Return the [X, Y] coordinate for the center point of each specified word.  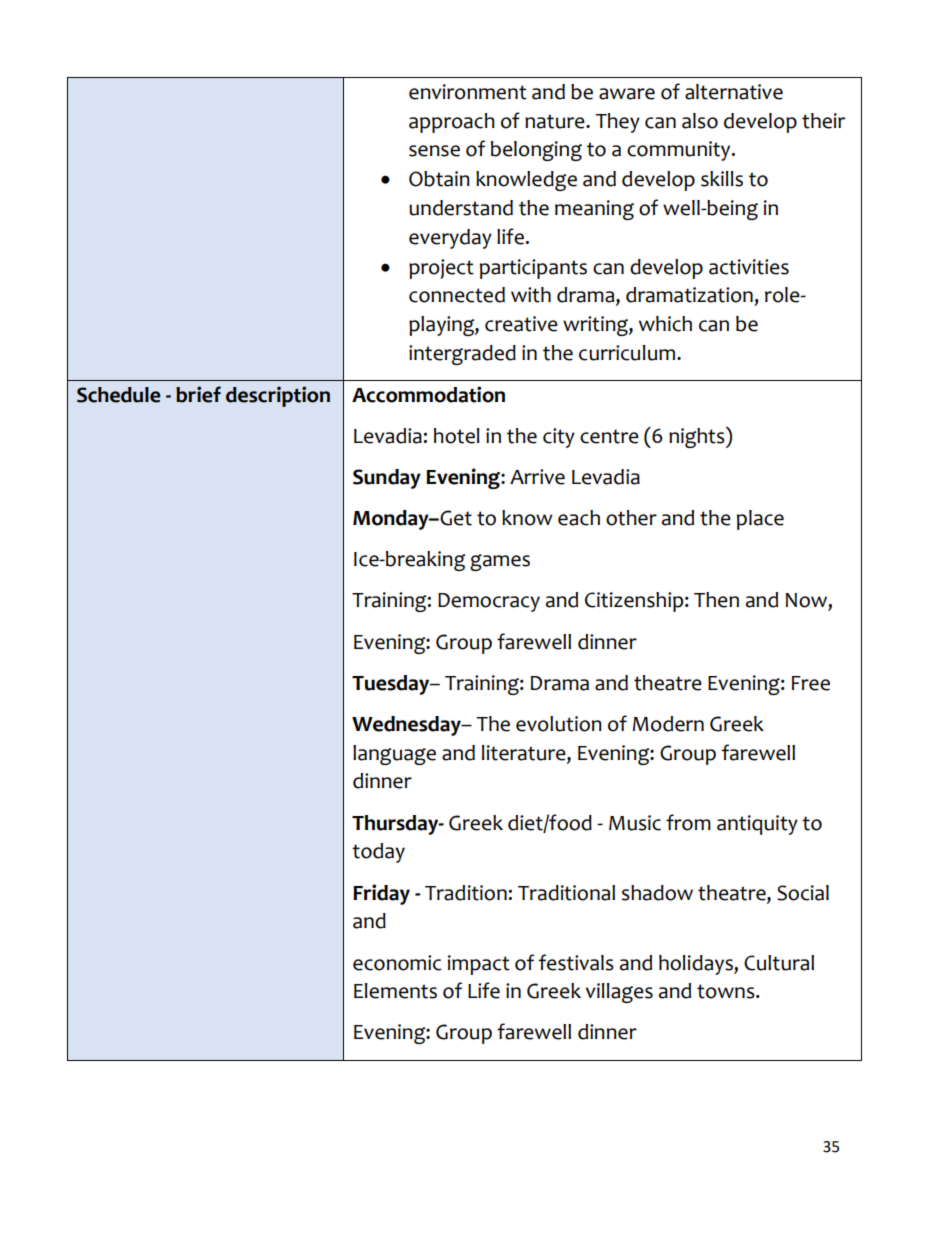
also [700, 121]
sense [434, 151]
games [500, 562]
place [760, 520]
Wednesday [407, 726]
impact [479, 965]
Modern [668, 724]
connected [457, 295]
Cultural [779, 963]
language [394, 755]
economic [397, 963]
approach [452, 123]
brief [198, 394]
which [665, 324]
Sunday [387, 479]
